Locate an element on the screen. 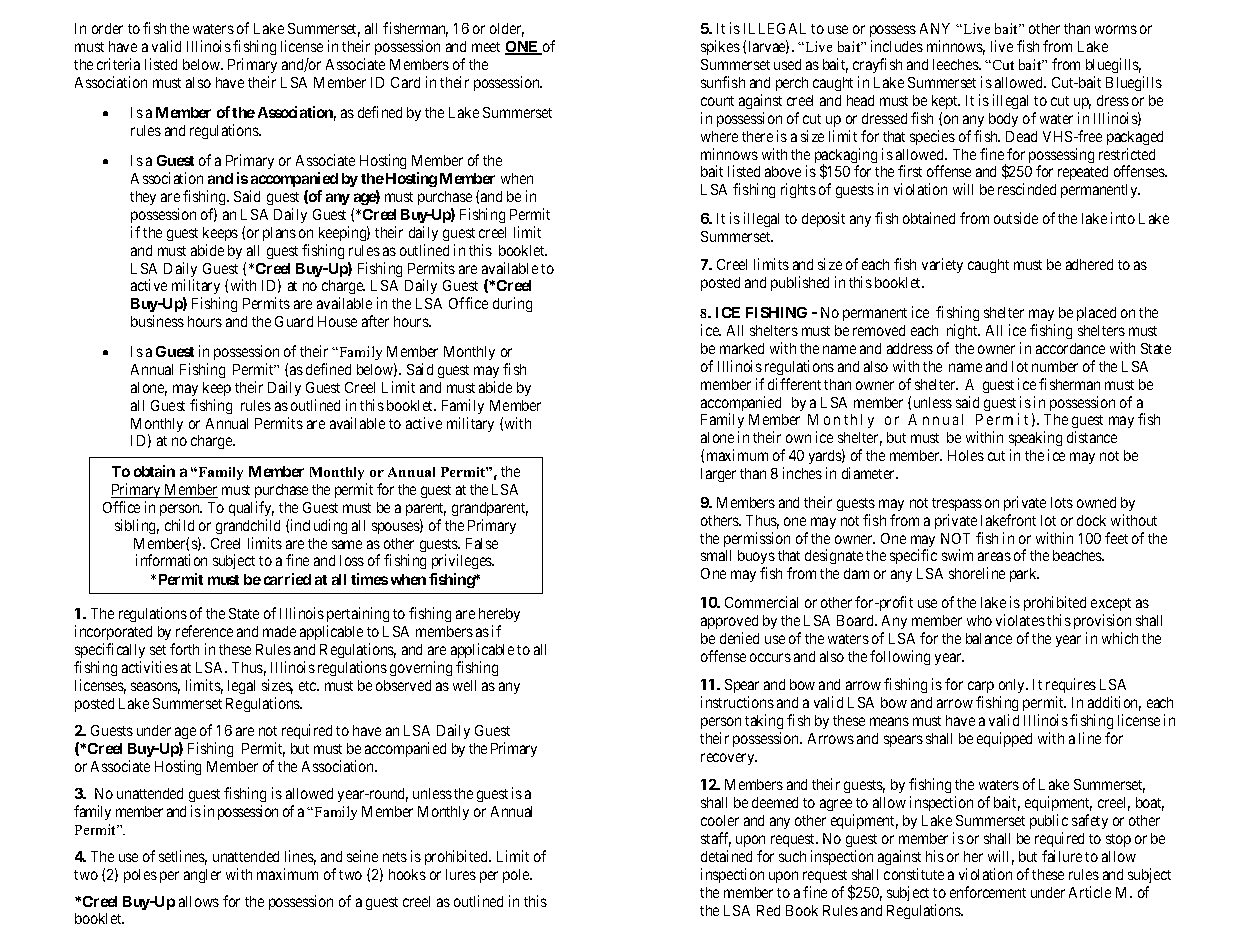 The width and height of the screenshot is (1233, 952). leeches is located at coordinates (956, 64).
